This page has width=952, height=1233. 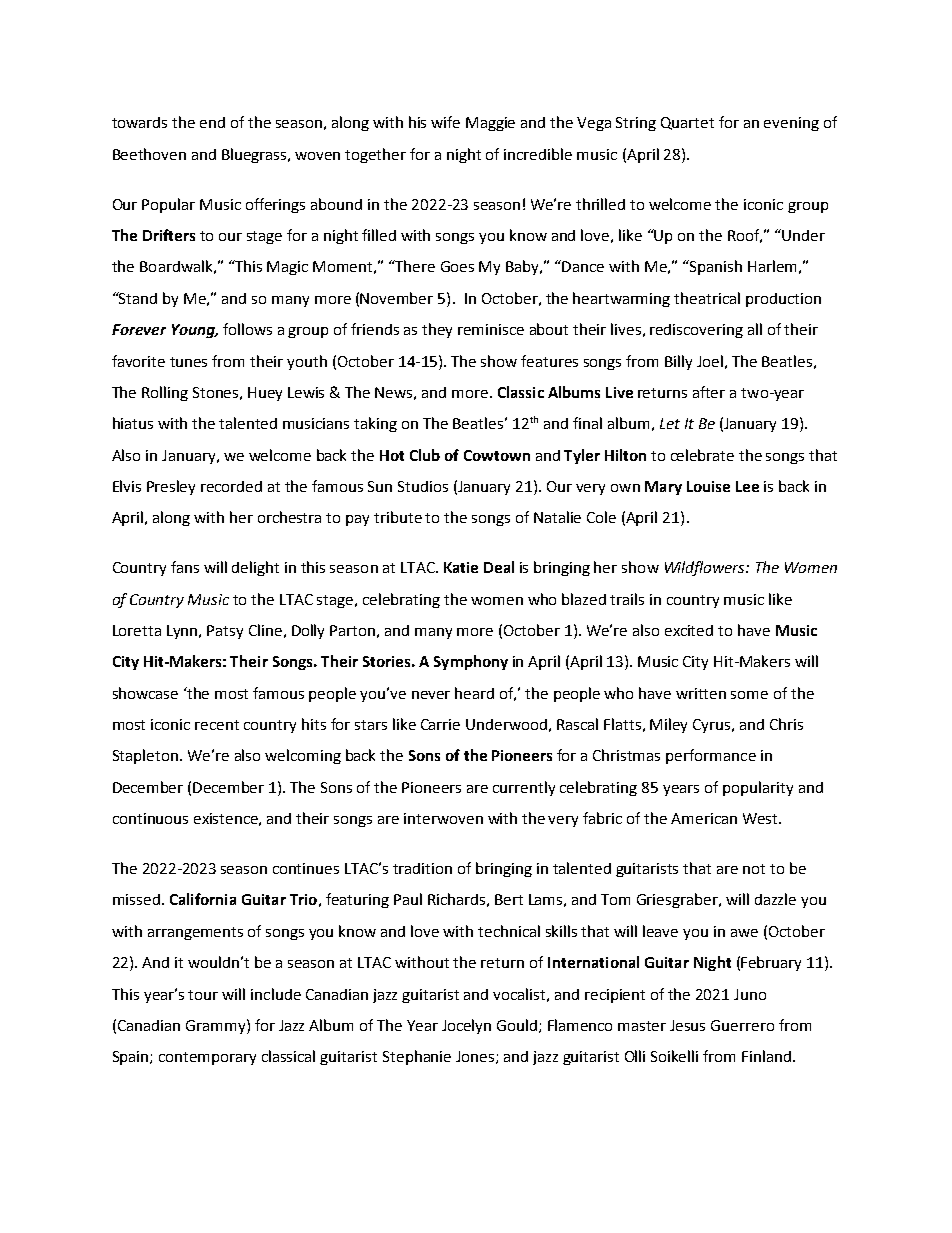 What do you see at coordinates (689, 630) in the page?
I see `excited` at bounding box center [689, 630].
